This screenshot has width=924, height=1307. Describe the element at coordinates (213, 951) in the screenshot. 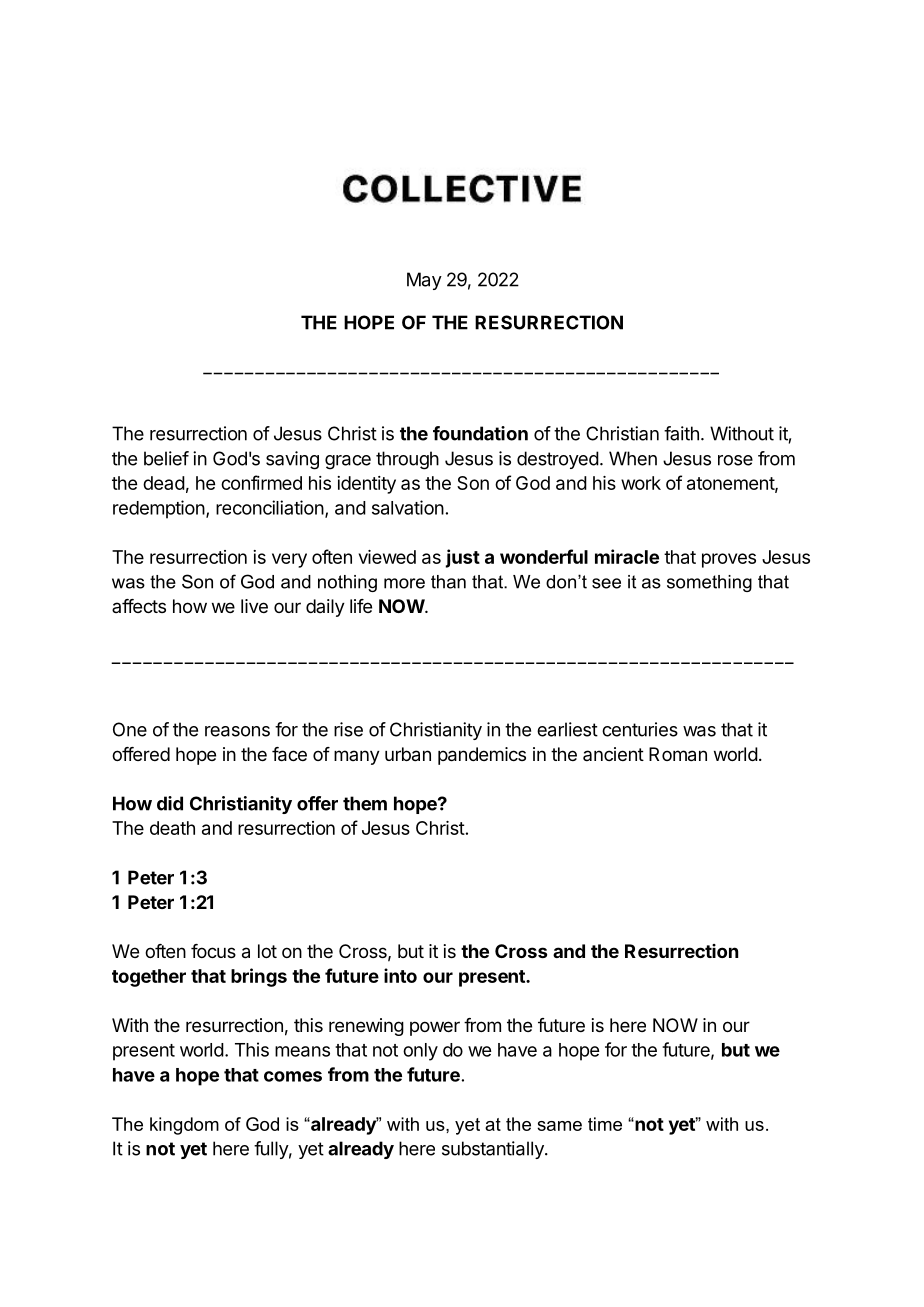

I see `focus` at that location.
